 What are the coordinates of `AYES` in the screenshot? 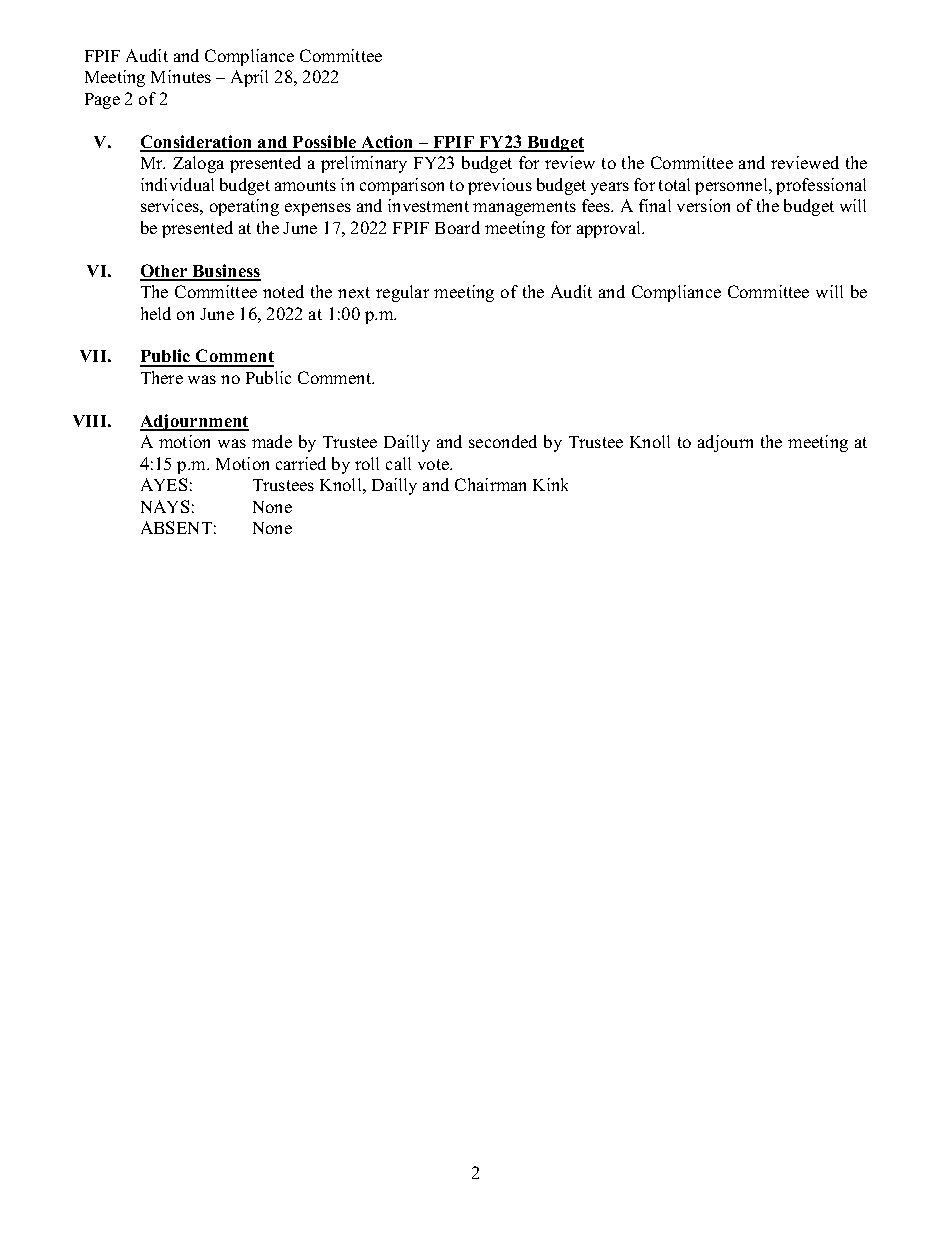 It's located at (164, 484).
